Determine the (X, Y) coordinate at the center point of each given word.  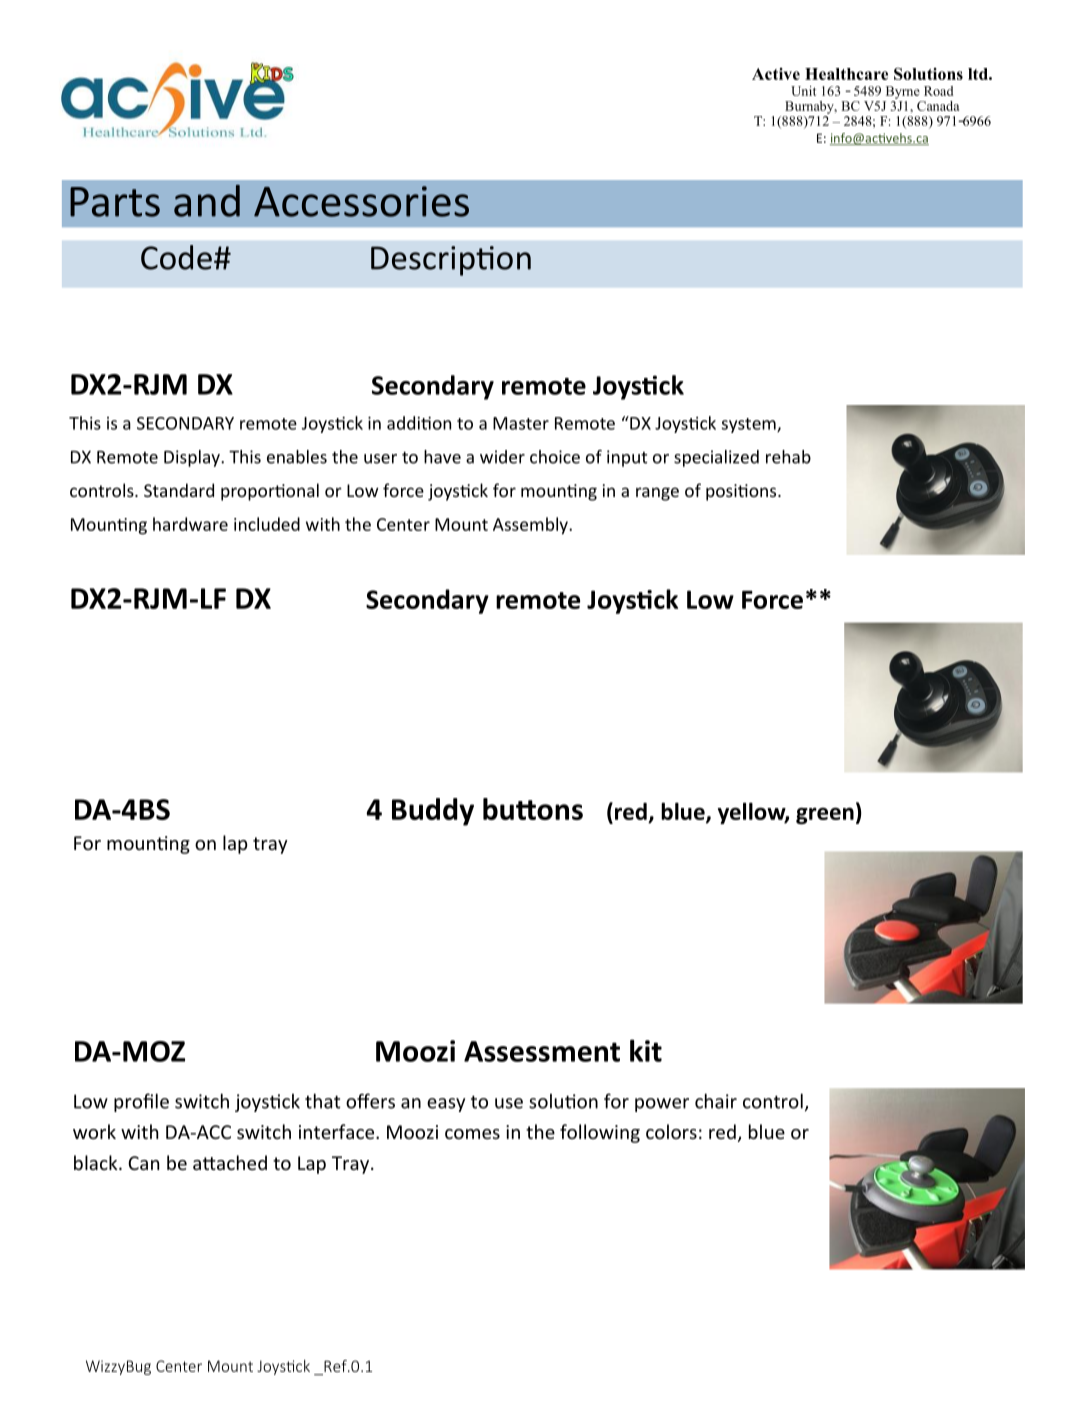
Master (521, 423)
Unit (803, 91)
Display (193, 458)
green (825, 816)
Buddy (433, 812)
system (750, 425)
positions (742, 492)
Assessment (542, 1051)
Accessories (361, 201)
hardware (190, 524)
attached (230, 1162)
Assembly (531, 526)
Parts (115, 202)
